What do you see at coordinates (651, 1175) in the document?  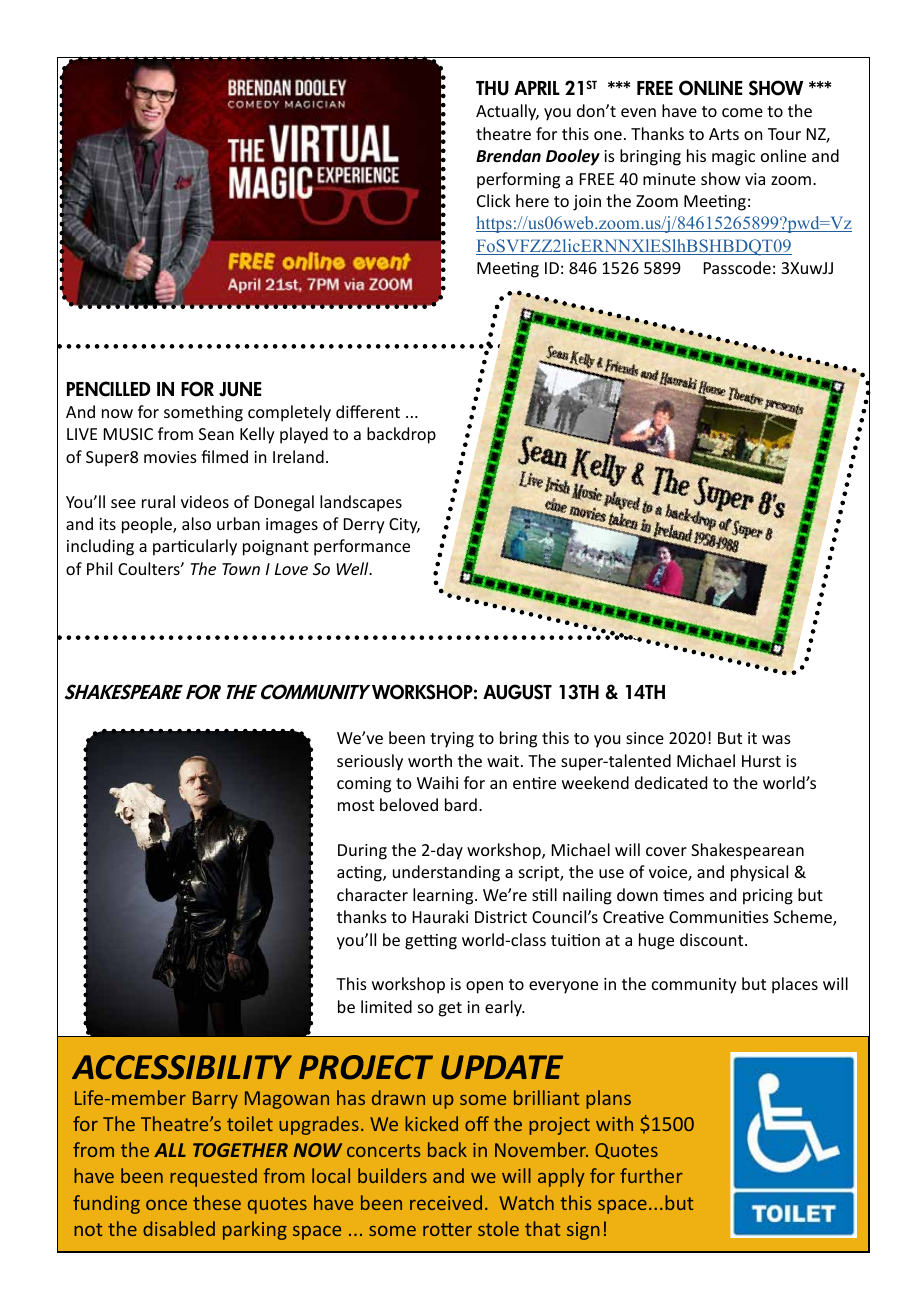 I see `further` at bounding box center [651, 1175].
